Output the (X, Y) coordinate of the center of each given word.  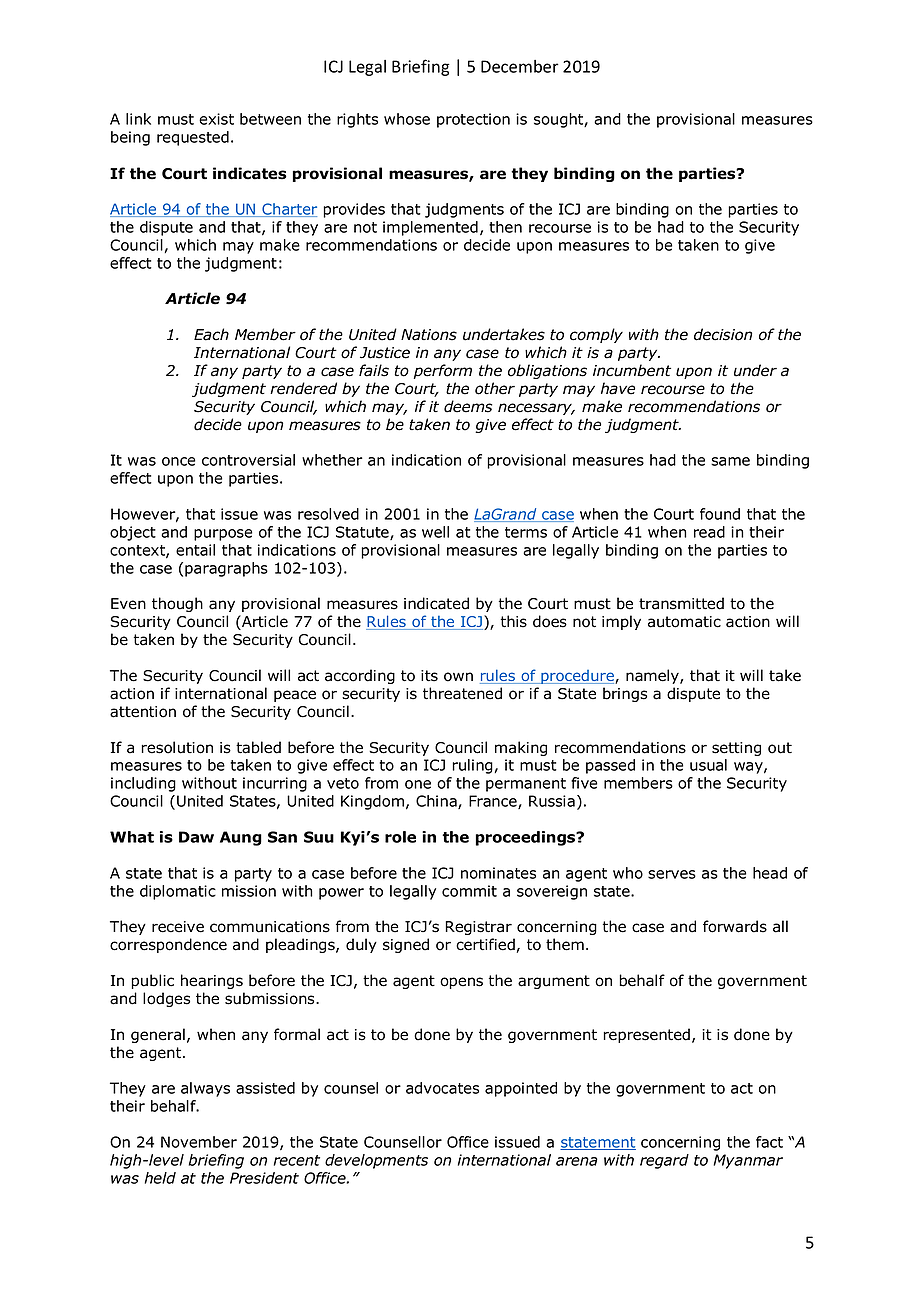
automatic (684, 622)
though (177, 604)
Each (211, 334)
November (199, 1142)
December (520, 66)
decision (723, 334)
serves (672, 874)
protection (473, 120)
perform (442, 371)
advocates (442, 1088)
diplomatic (178, 892)
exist (216, 119)
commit (469, 891)
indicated (436, 603)
